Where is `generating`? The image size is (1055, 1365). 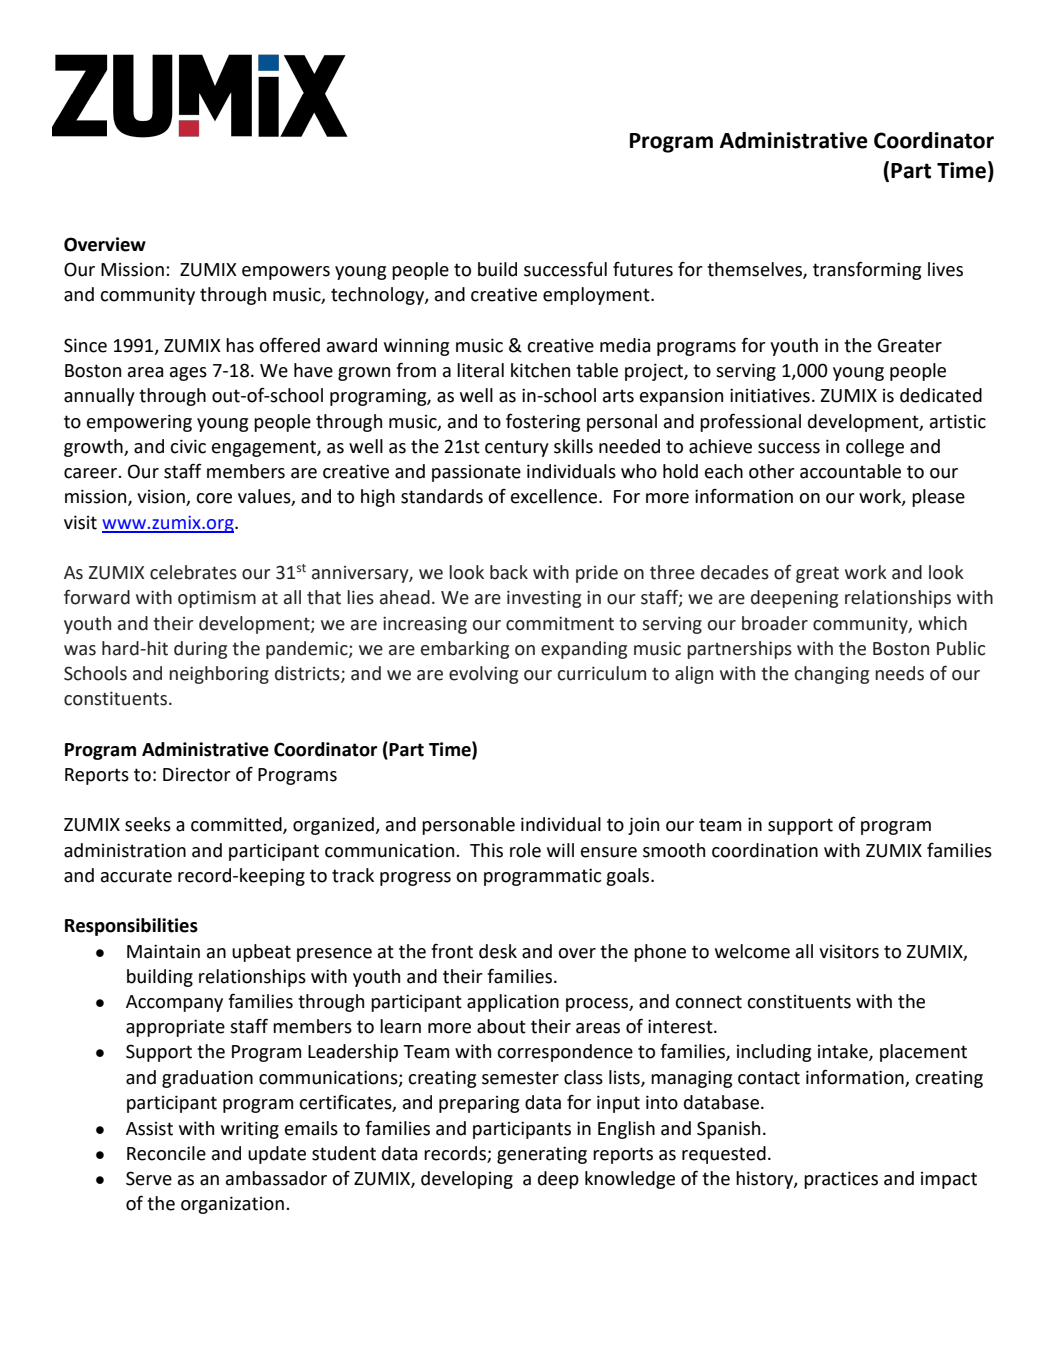 generating is located at coordinates (542, 1155).
